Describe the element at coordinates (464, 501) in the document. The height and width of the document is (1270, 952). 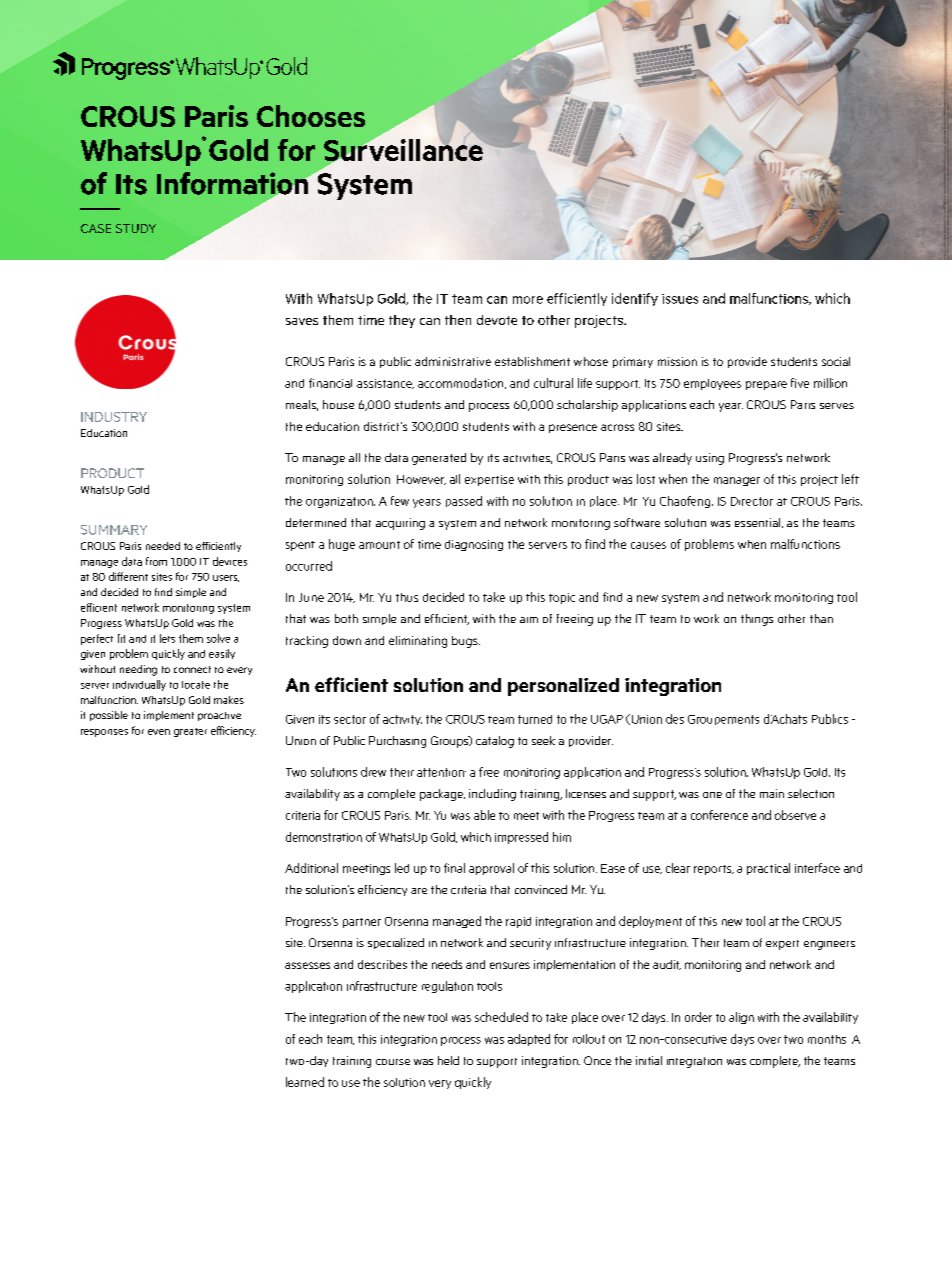
I see `passed` at that location.
